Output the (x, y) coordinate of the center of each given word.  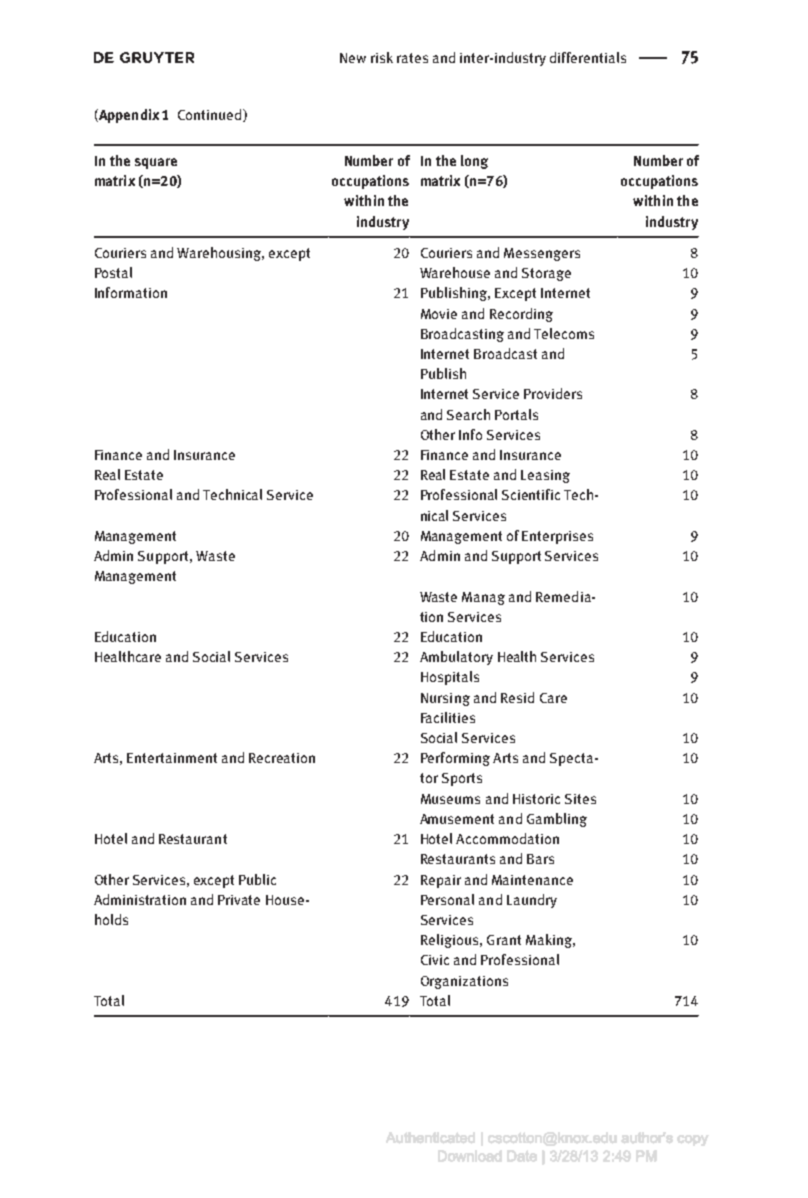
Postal (113, 272)
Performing (455, 759)
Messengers (542, 254)
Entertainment (172, 758)
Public (257, 879)
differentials (588, 57)
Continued (211, 115)
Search (468, 414)
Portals (516, 414)
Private (239, 900)
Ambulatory (456, 658)
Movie (439, 314)
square (156, 163)
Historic (536, 799)
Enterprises (557, 537)
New (353, 58)
